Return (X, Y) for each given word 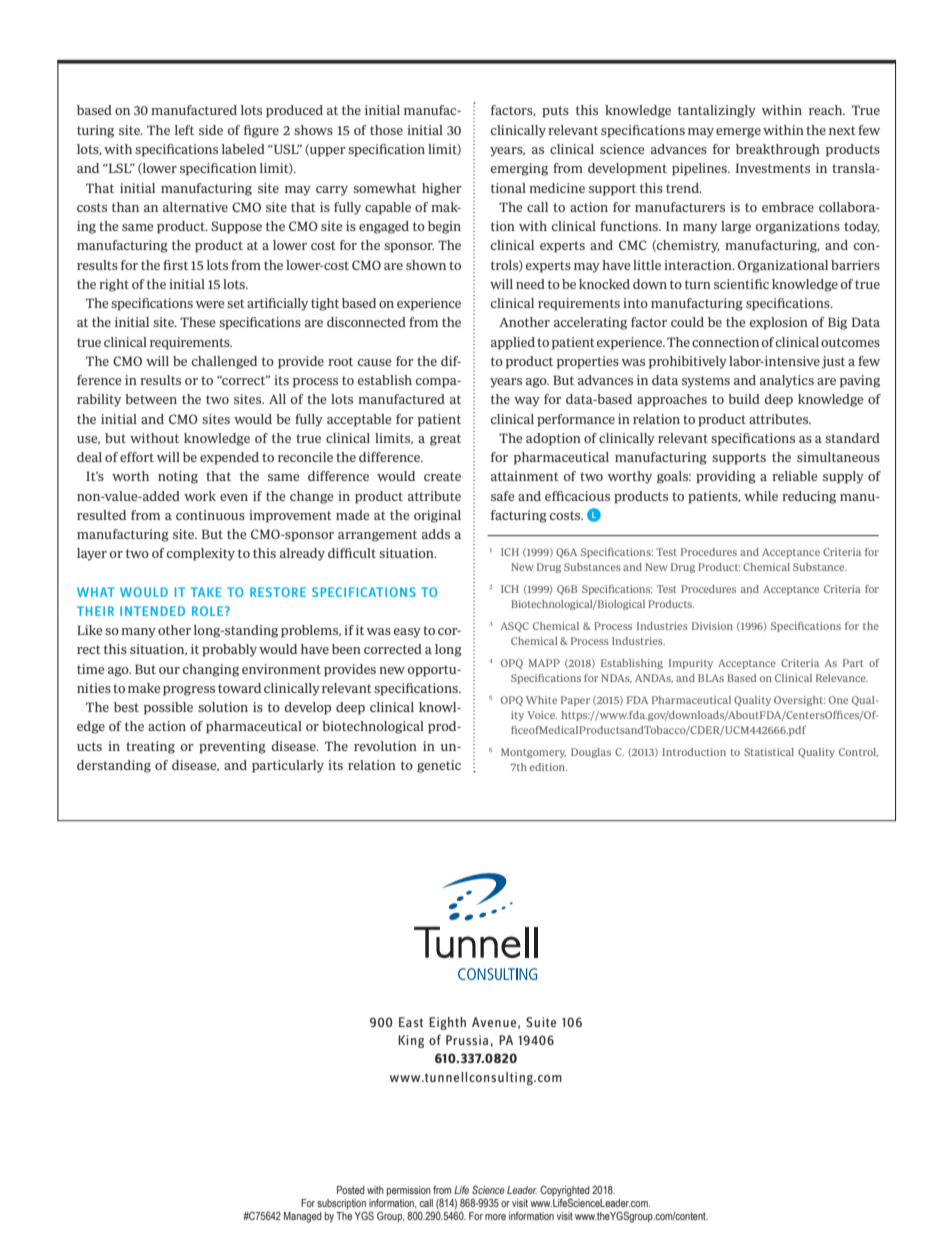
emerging (519, 169)
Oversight (799, 701)
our (169, 670)
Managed (303, 1217)
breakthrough (778, 150)
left (184, 130)
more (495, 1217)
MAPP (544, 663)
